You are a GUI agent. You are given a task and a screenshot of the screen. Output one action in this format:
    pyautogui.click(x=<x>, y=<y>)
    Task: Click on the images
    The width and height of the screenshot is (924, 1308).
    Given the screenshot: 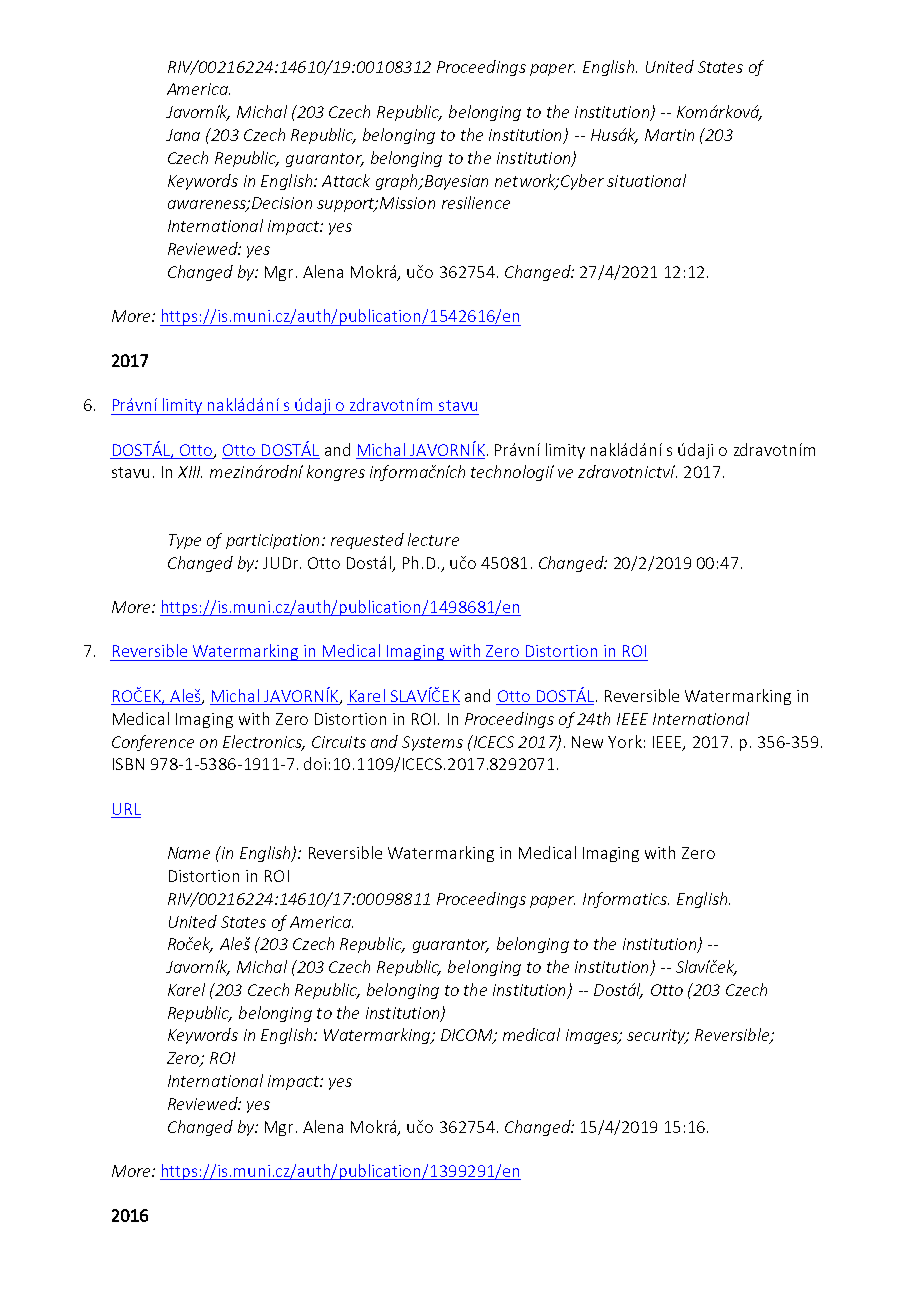 What is the action you would take?
    pyautogui.click(x=593, y=1036)
